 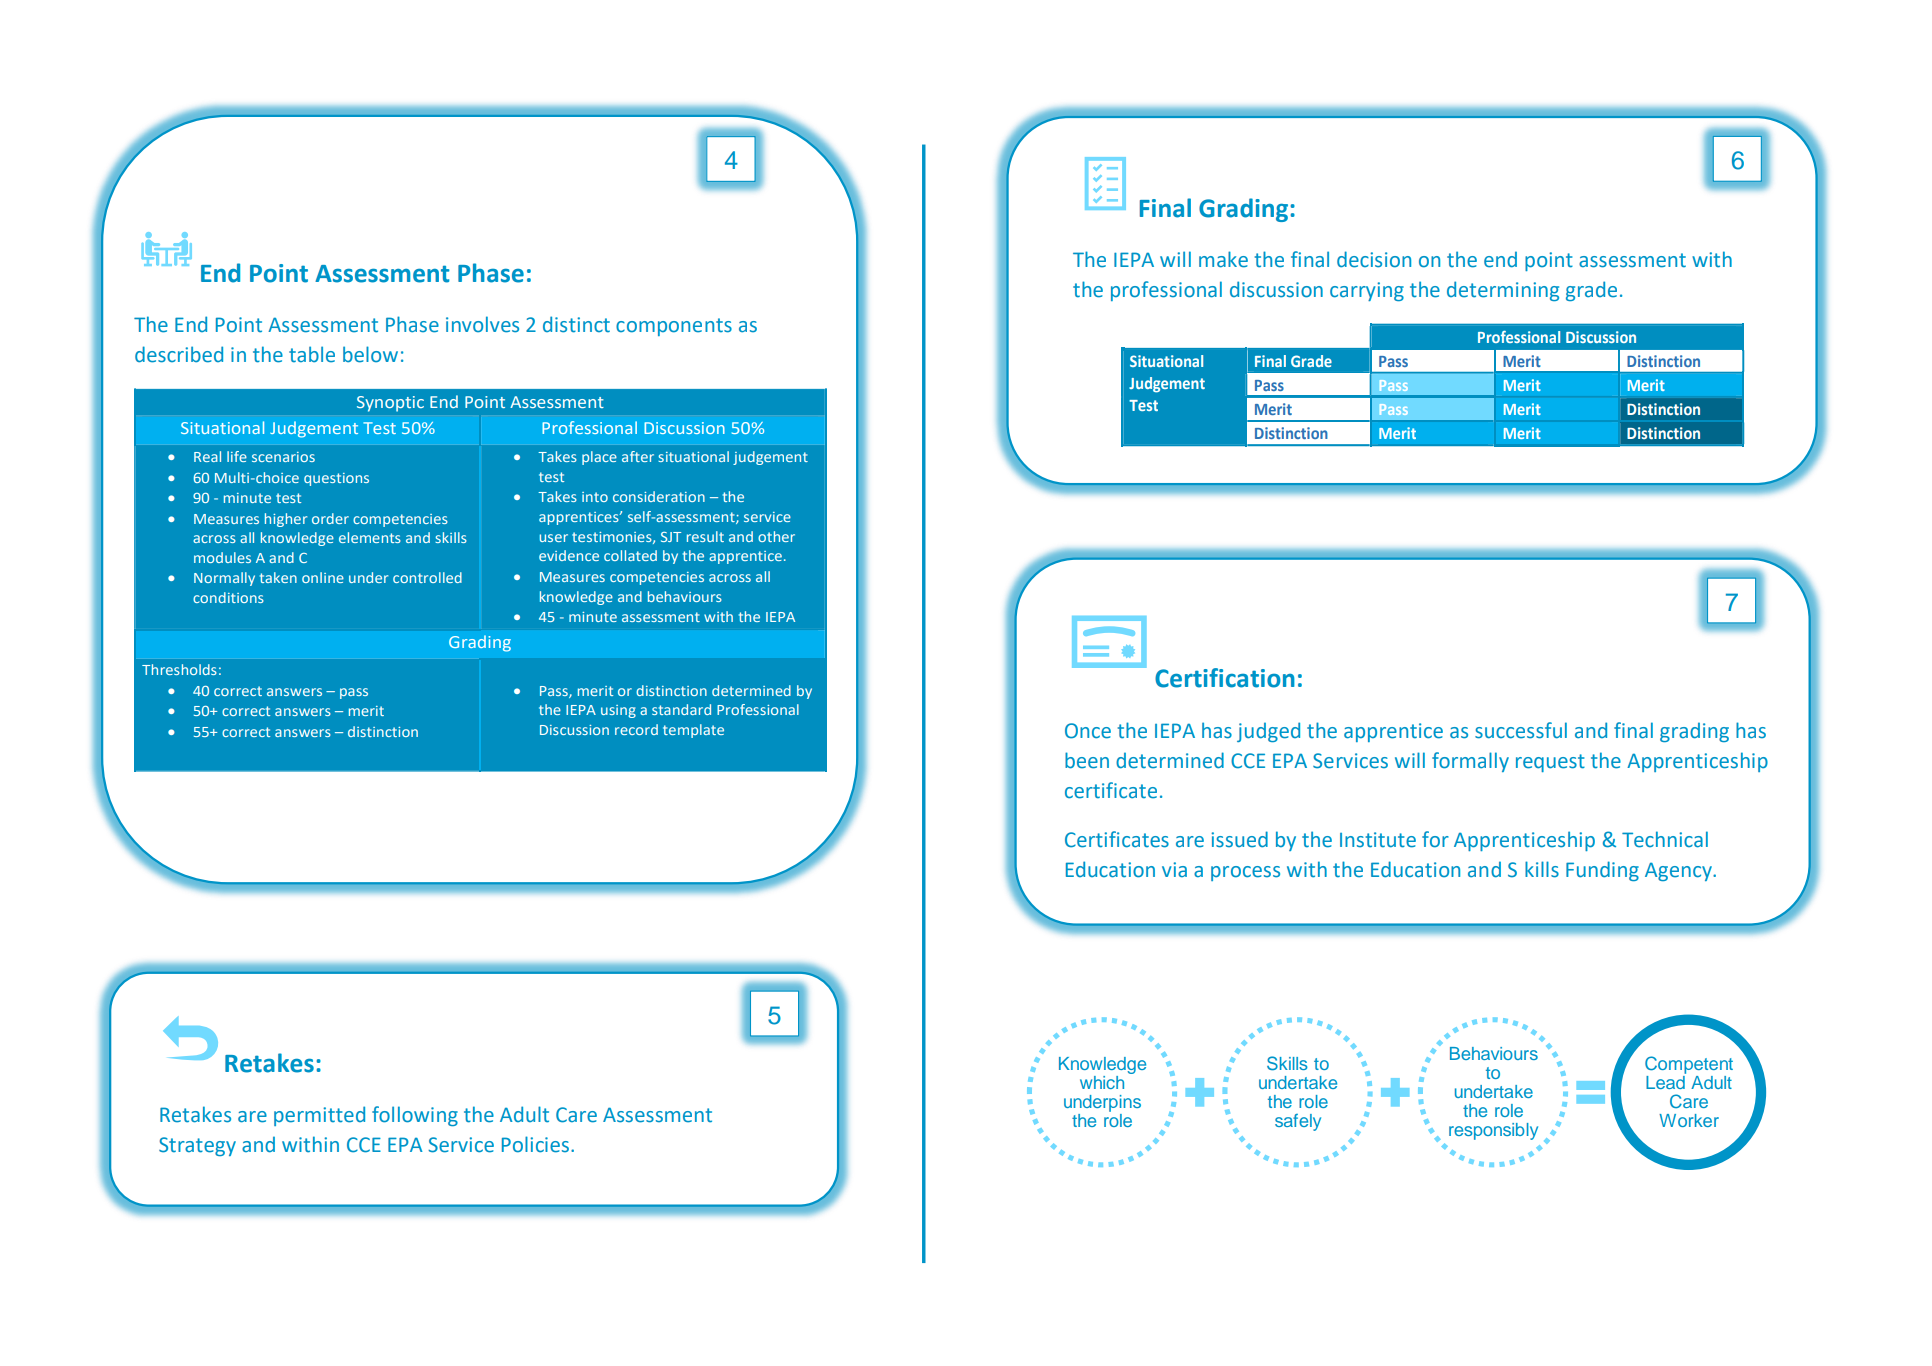 I want to click on Thresholds, so click(x=179, y=669).
